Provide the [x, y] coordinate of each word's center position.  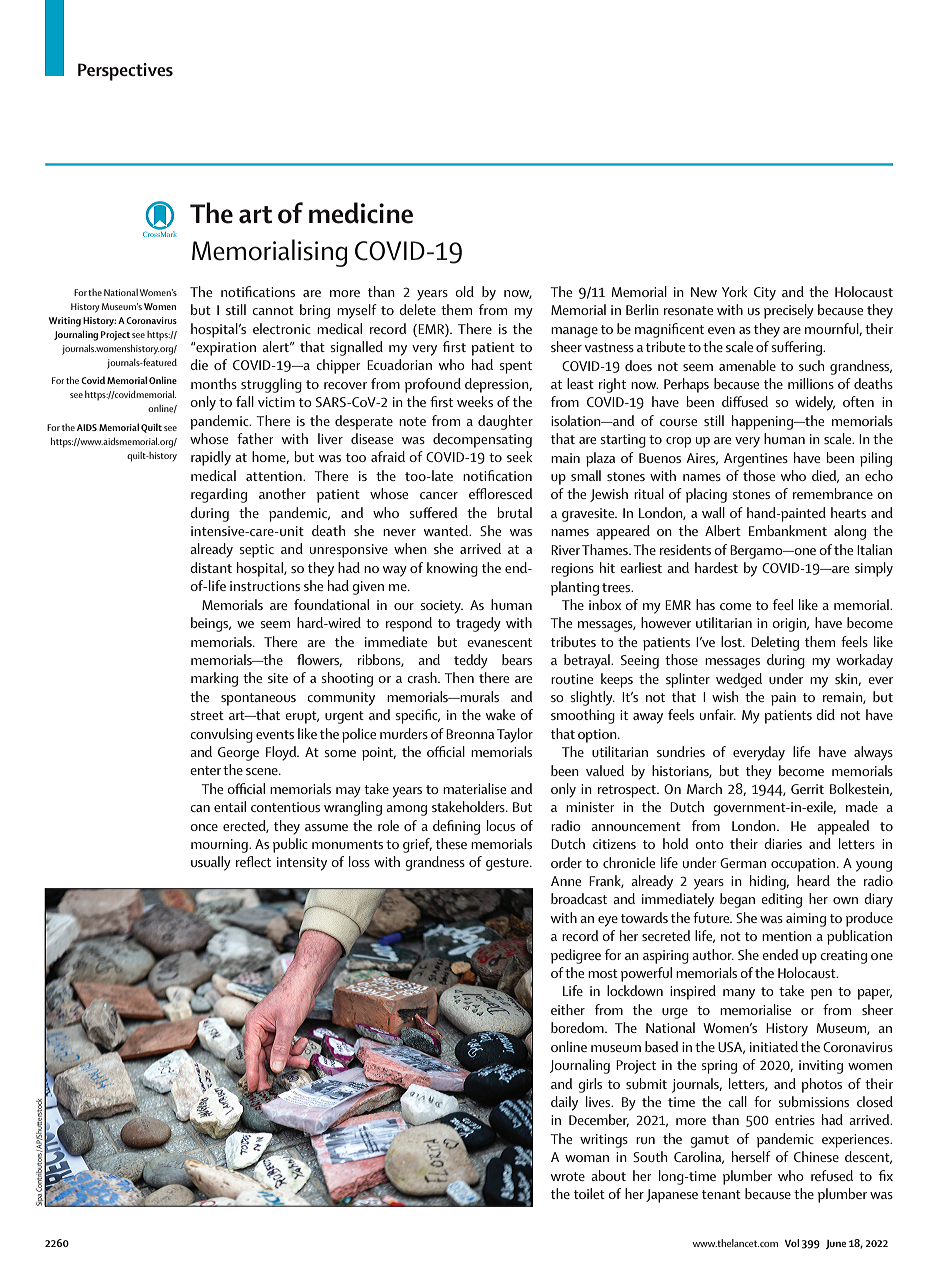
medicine [361, 213]
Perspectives [125, 72]
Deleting [775, 643]
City [765, 294]
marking [214, 679]
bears [517, 659]
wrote [568, 1176]
